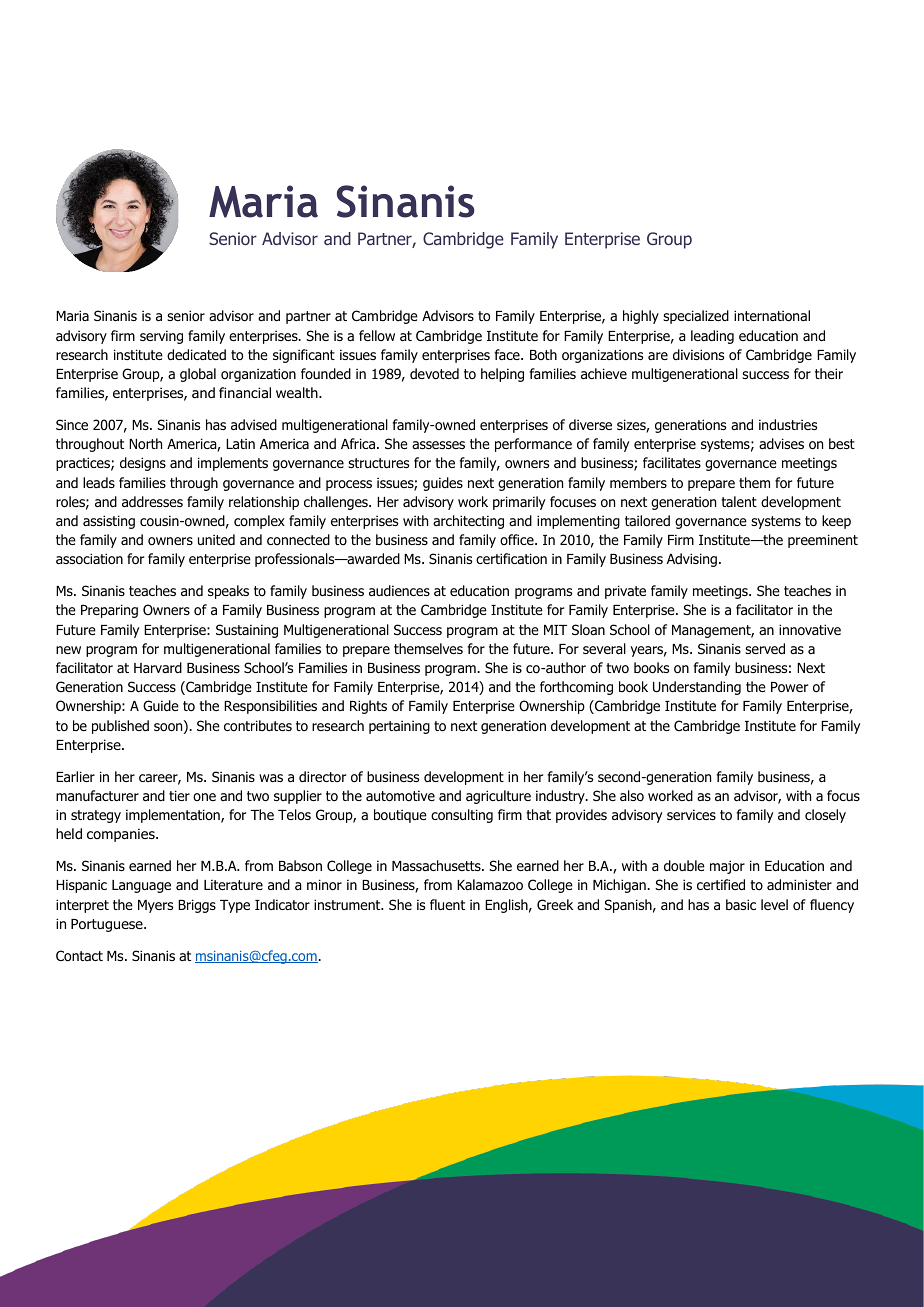 The height and width of the screenshot is (1307, 924). What do you see at coordinates (508, 354) in the screenshot?
I see `face` at bounding box center [508, 354].
